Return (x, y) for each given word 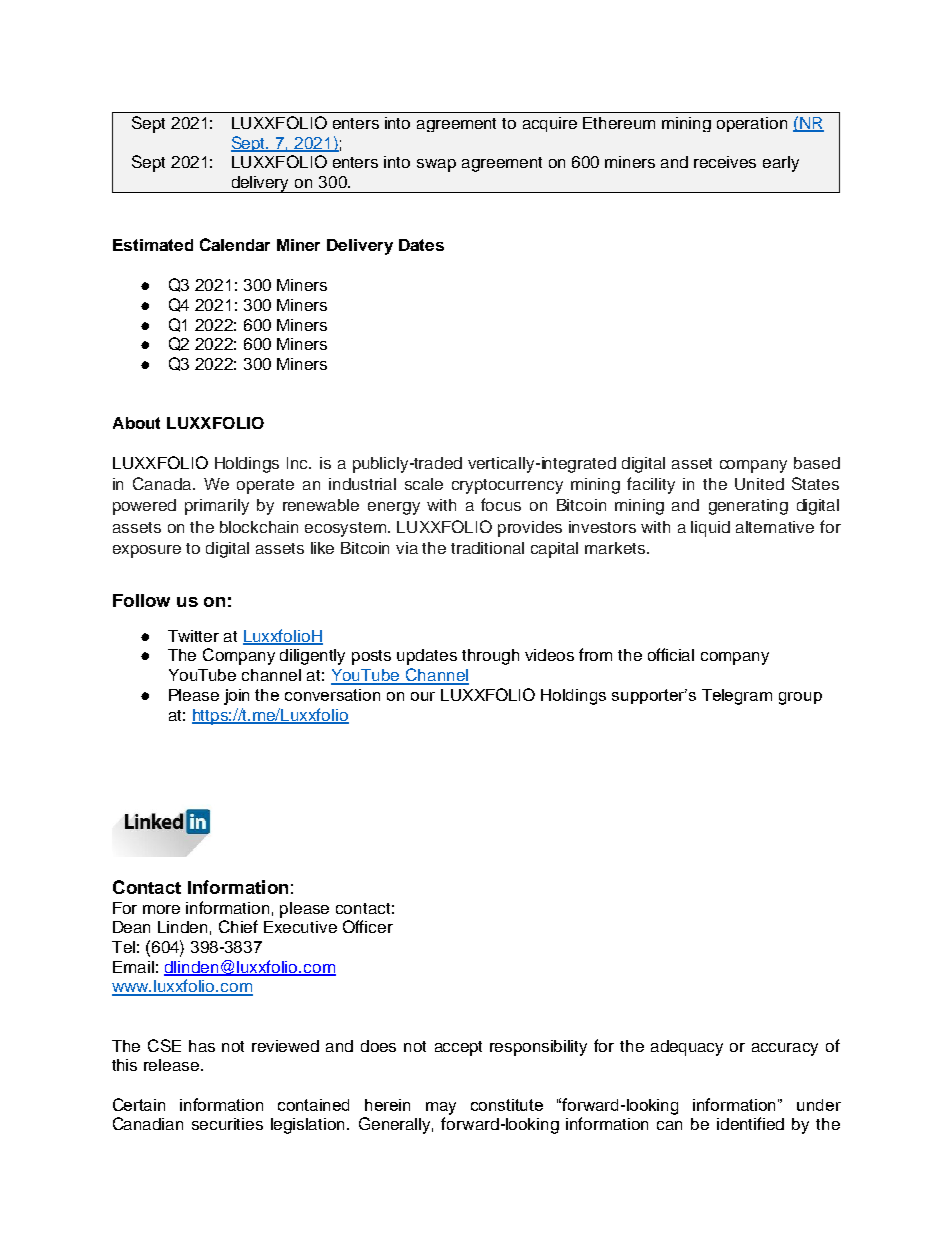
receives (725, 162)
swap (436, 165)
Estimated (153, 245)
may (441, 1108)
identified (750, 1123)
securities (227, 1124)
